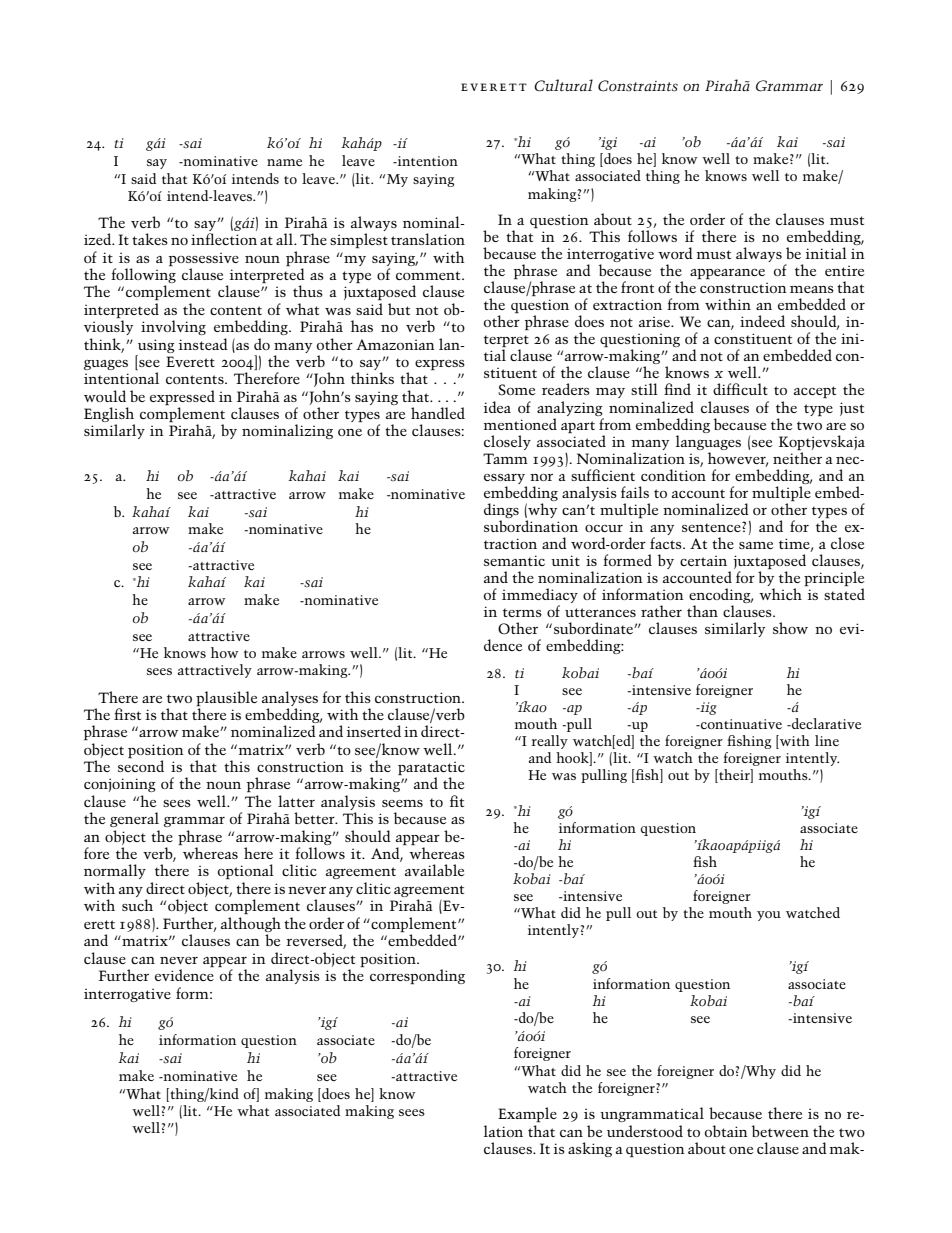 This screenshot has height=1233, width=952. Describe the element at coordinates (527, 1114) in the screenshot. I see `Example` at that location.
